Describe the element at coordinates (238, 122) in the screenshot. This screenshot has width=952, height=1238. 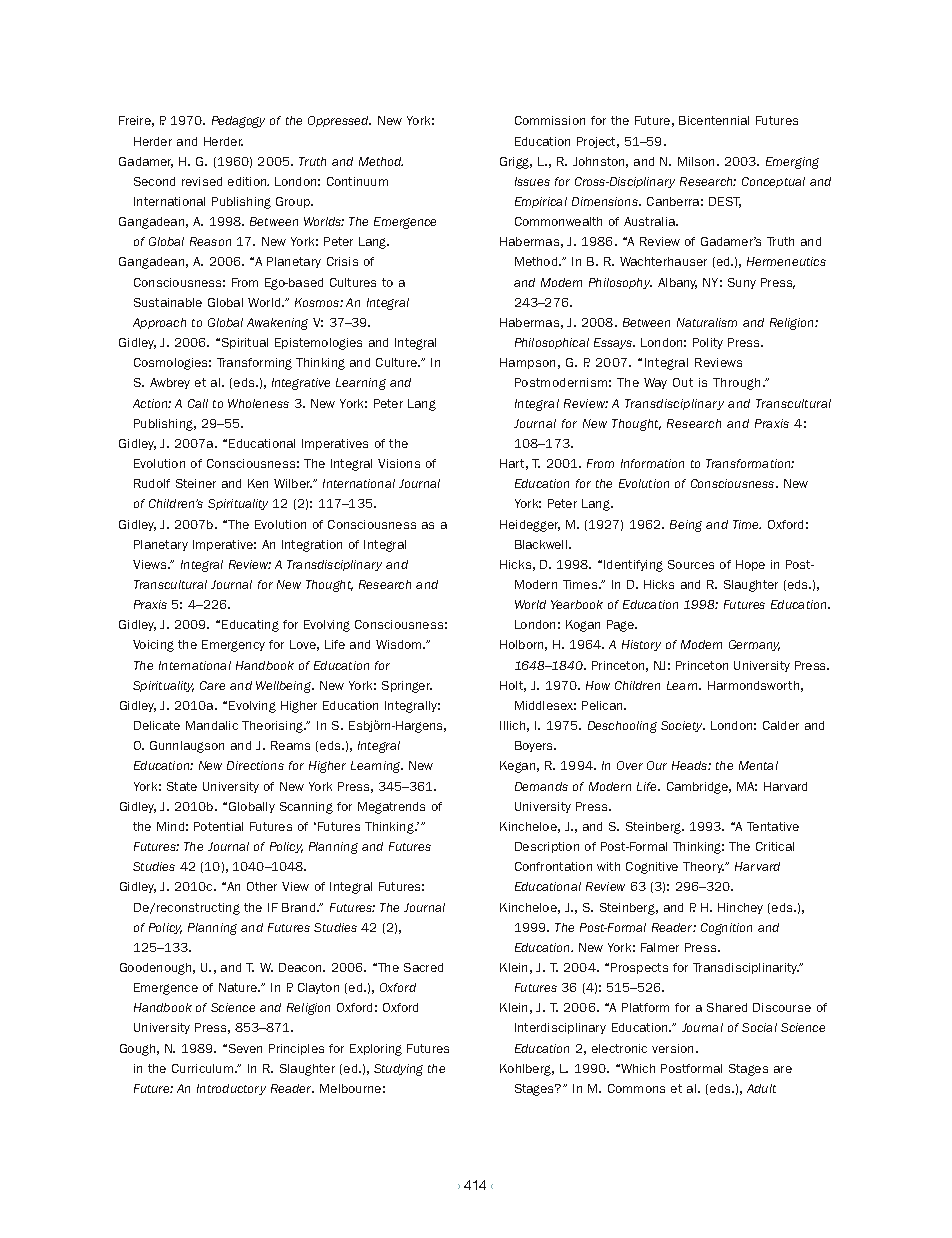
I see `Pedagogy` at that location.
